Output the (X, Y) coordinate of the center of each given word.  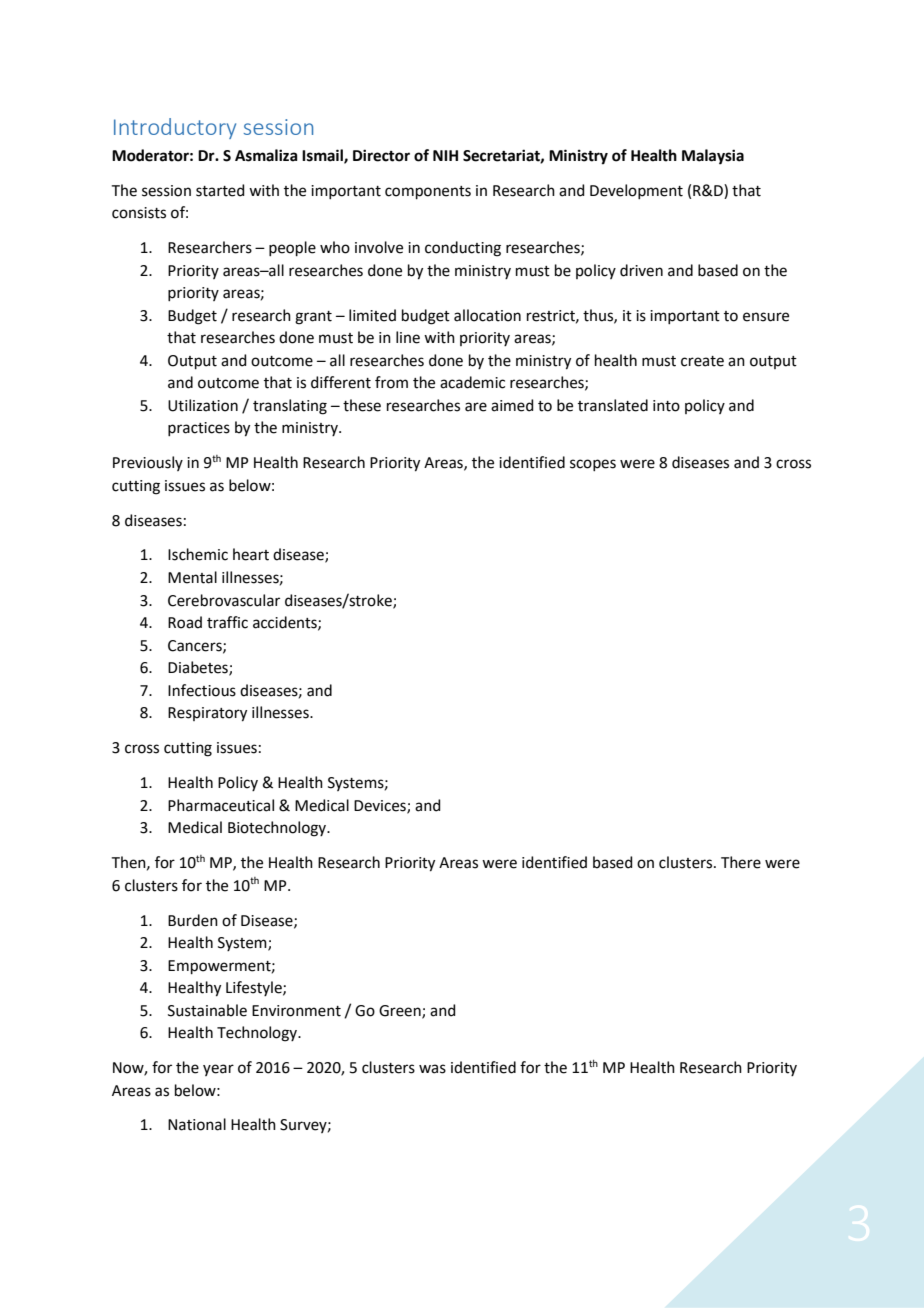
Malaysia (713, 157)
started (220, 190)
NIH (445, 155)
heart (251, 554)
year (218, 1070)
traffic (227, 622)
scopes (593, 465)
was (432, 1069)
